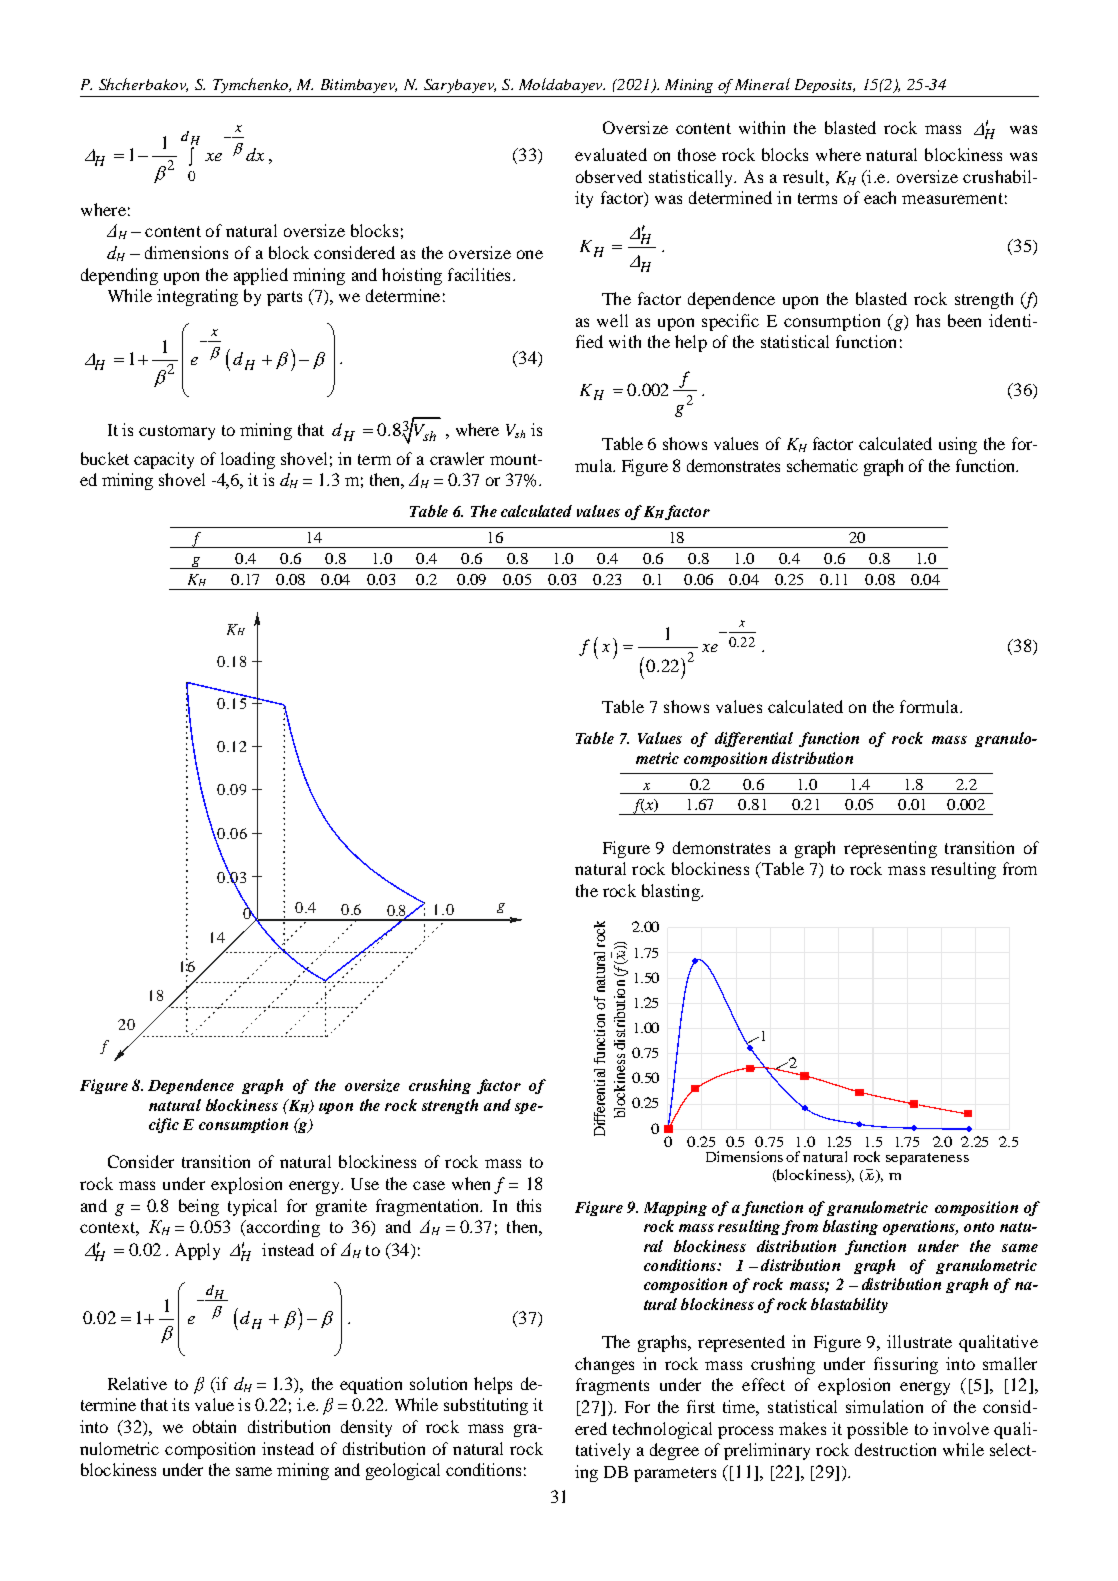 The image size is (1118, 1581). Describe the element at coordinates (612, 1386) in the screenshot. I see `fragments` at that location.
